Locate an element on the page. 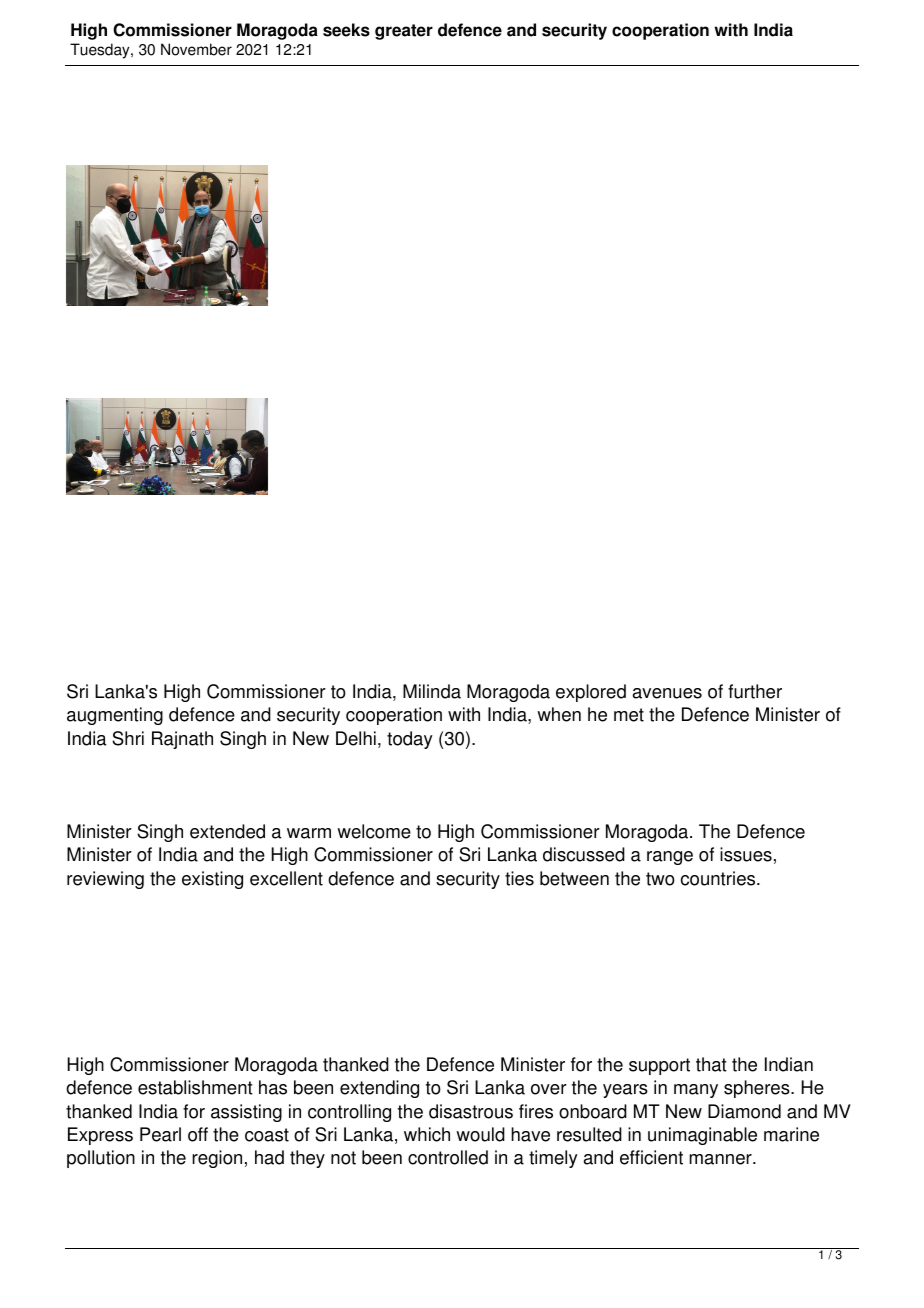 Image resolution: width=924 pixels, height=1308 pixels. Tuesday is located at coordinates (101, 51).
